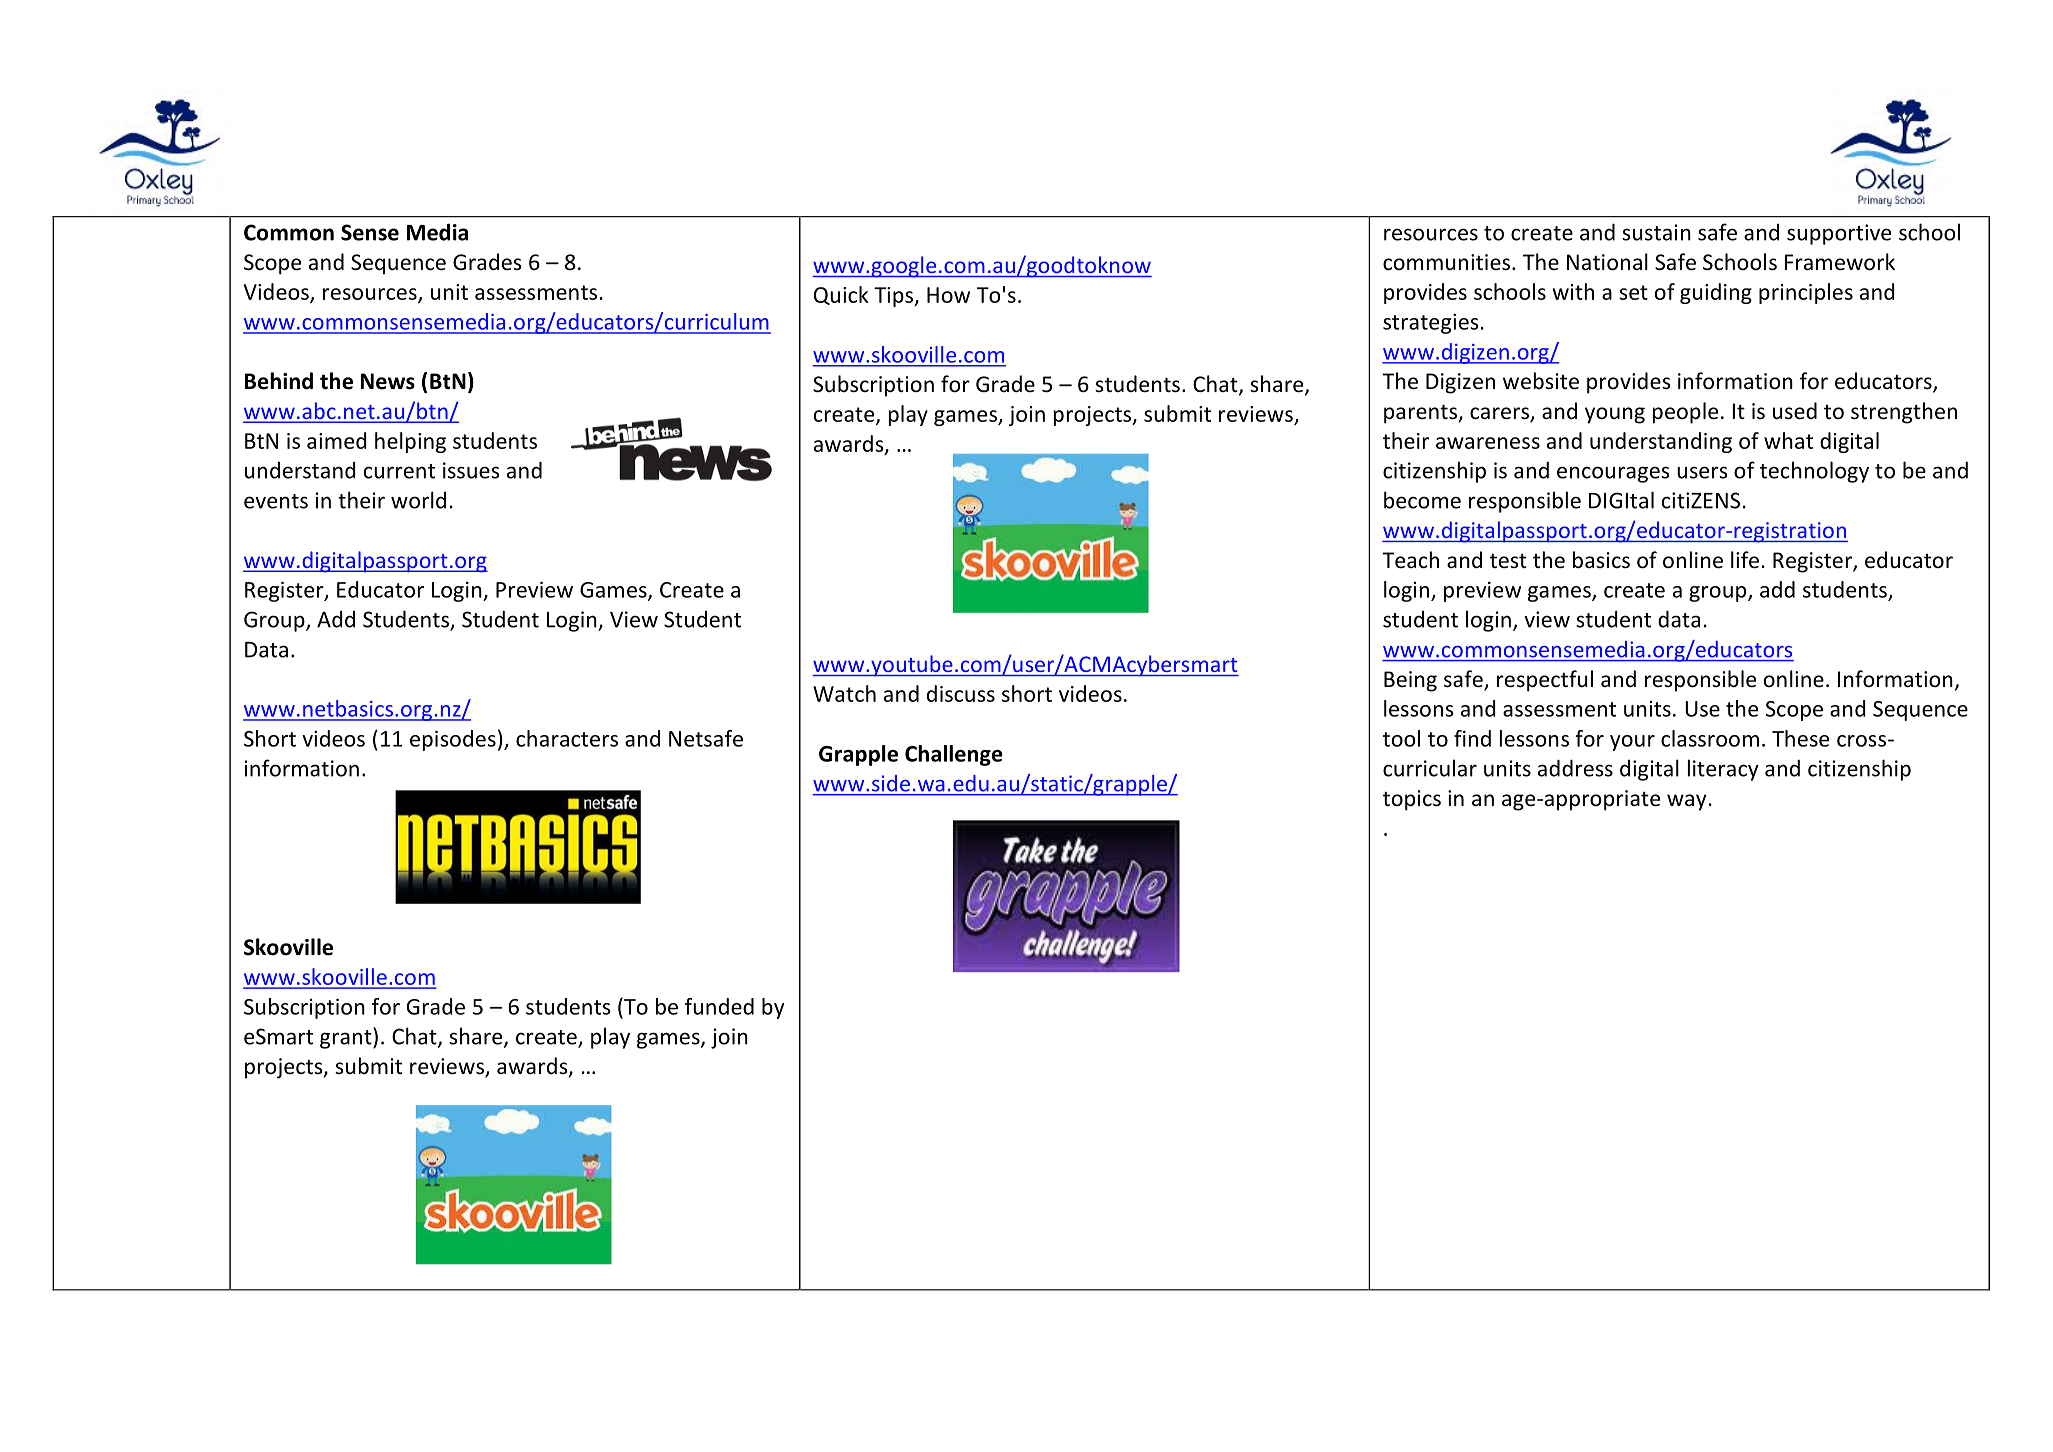 The width and height of the document is (2053, 1452). What do you see at coordinates (1545, 681) in the document?
I see `respectful` at bounding box center [1545, 681].
